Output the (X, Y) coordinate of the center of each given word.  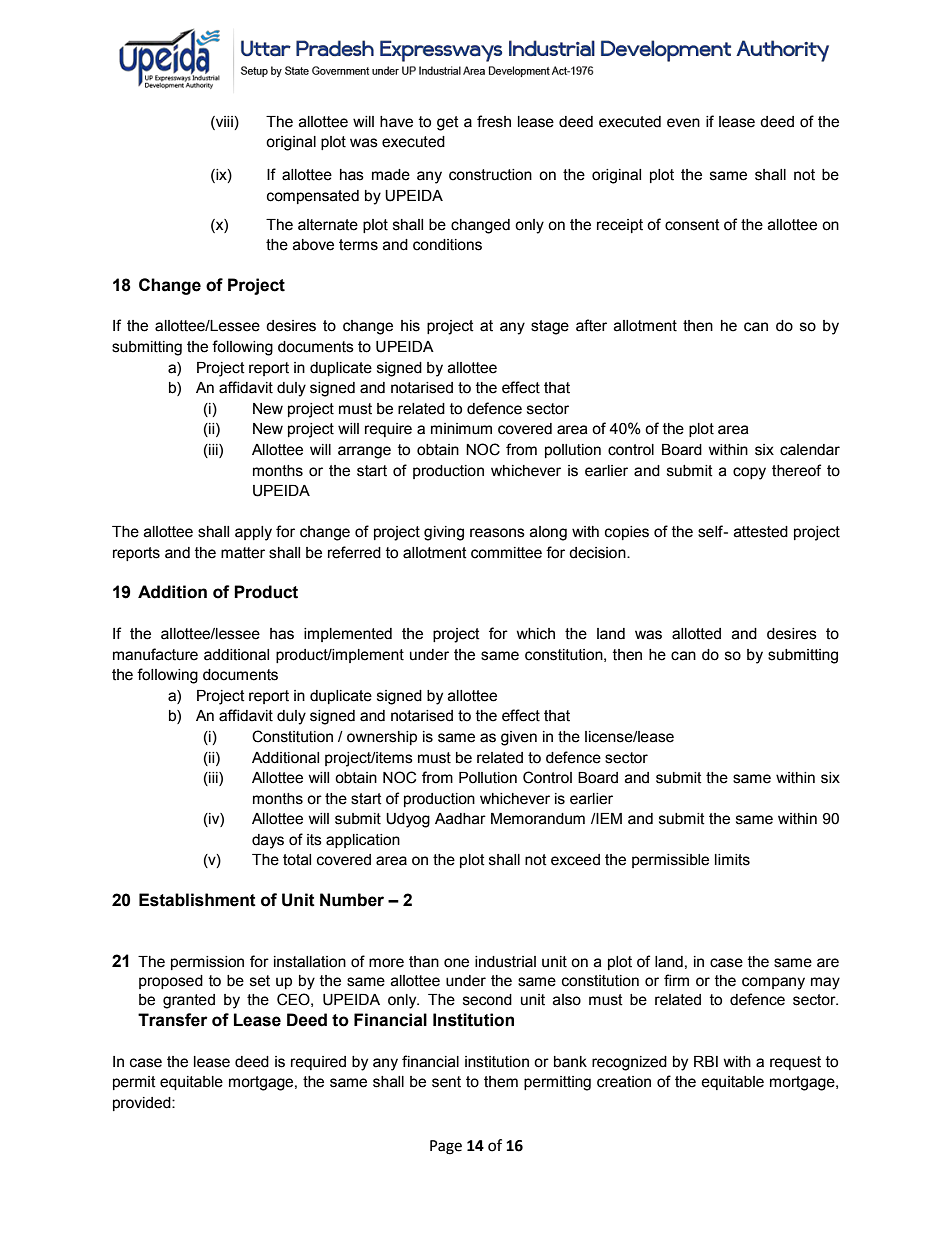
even (683, 123)
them (501, 1082)
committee (506, 553)
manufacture (155, 654)
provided (143, 1104)
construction (490, 175)
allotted (696, 634)
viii (223, 121)
